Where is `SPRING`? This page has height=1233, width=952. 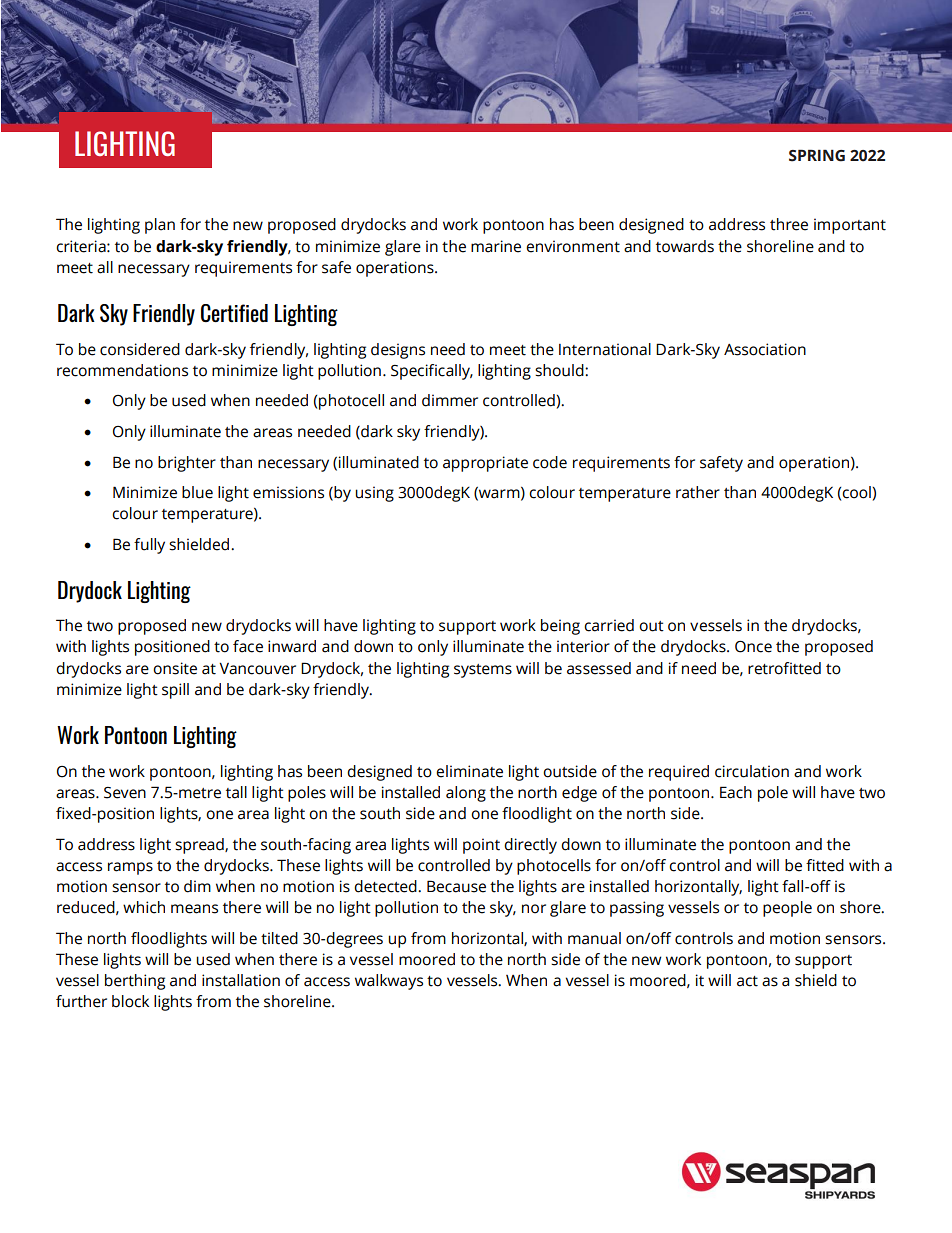
SPRING is located at coordinates (817, 155).
